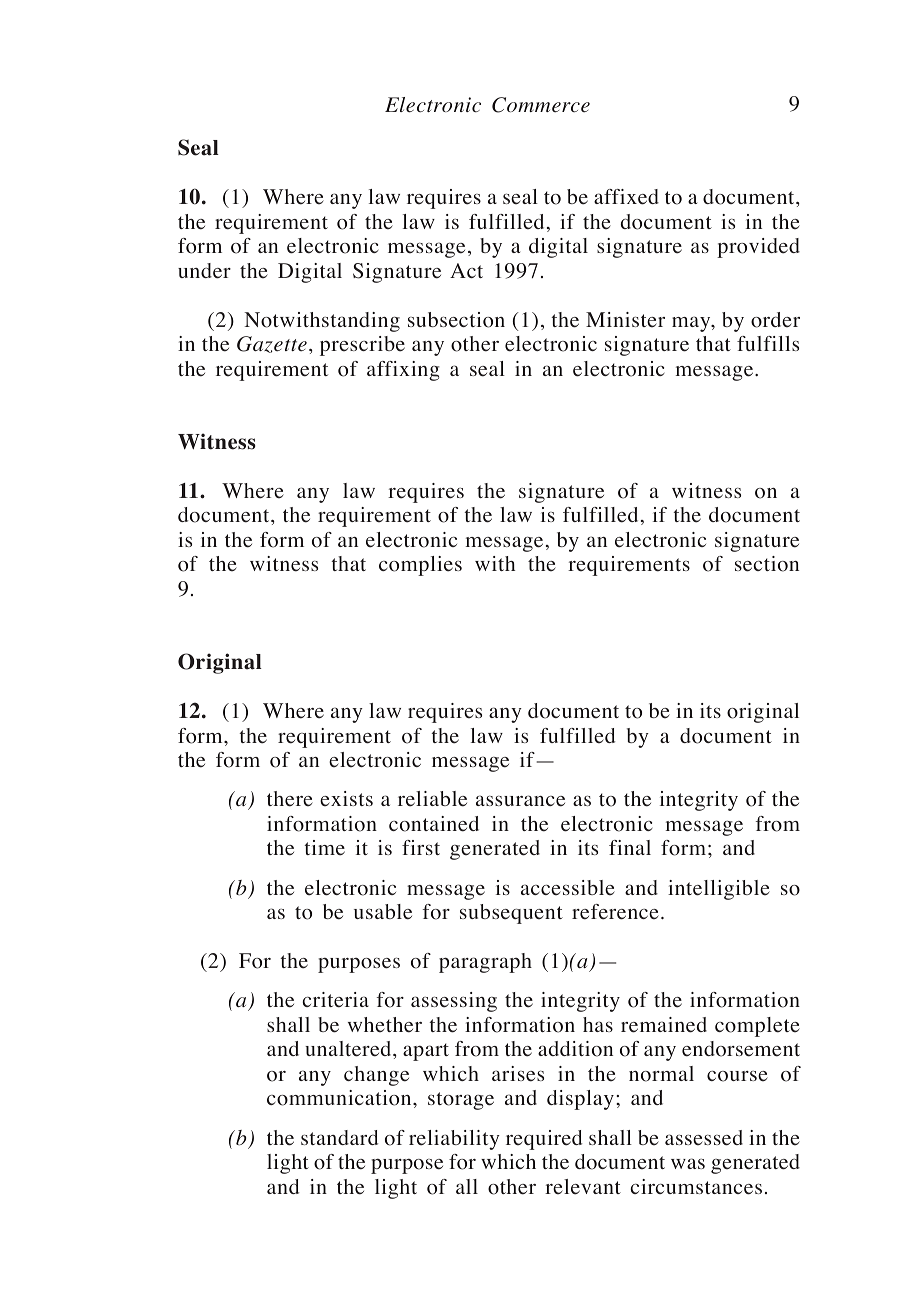 The image size is (924, 1314). I want to click on assessed, so click(704, 1138).
